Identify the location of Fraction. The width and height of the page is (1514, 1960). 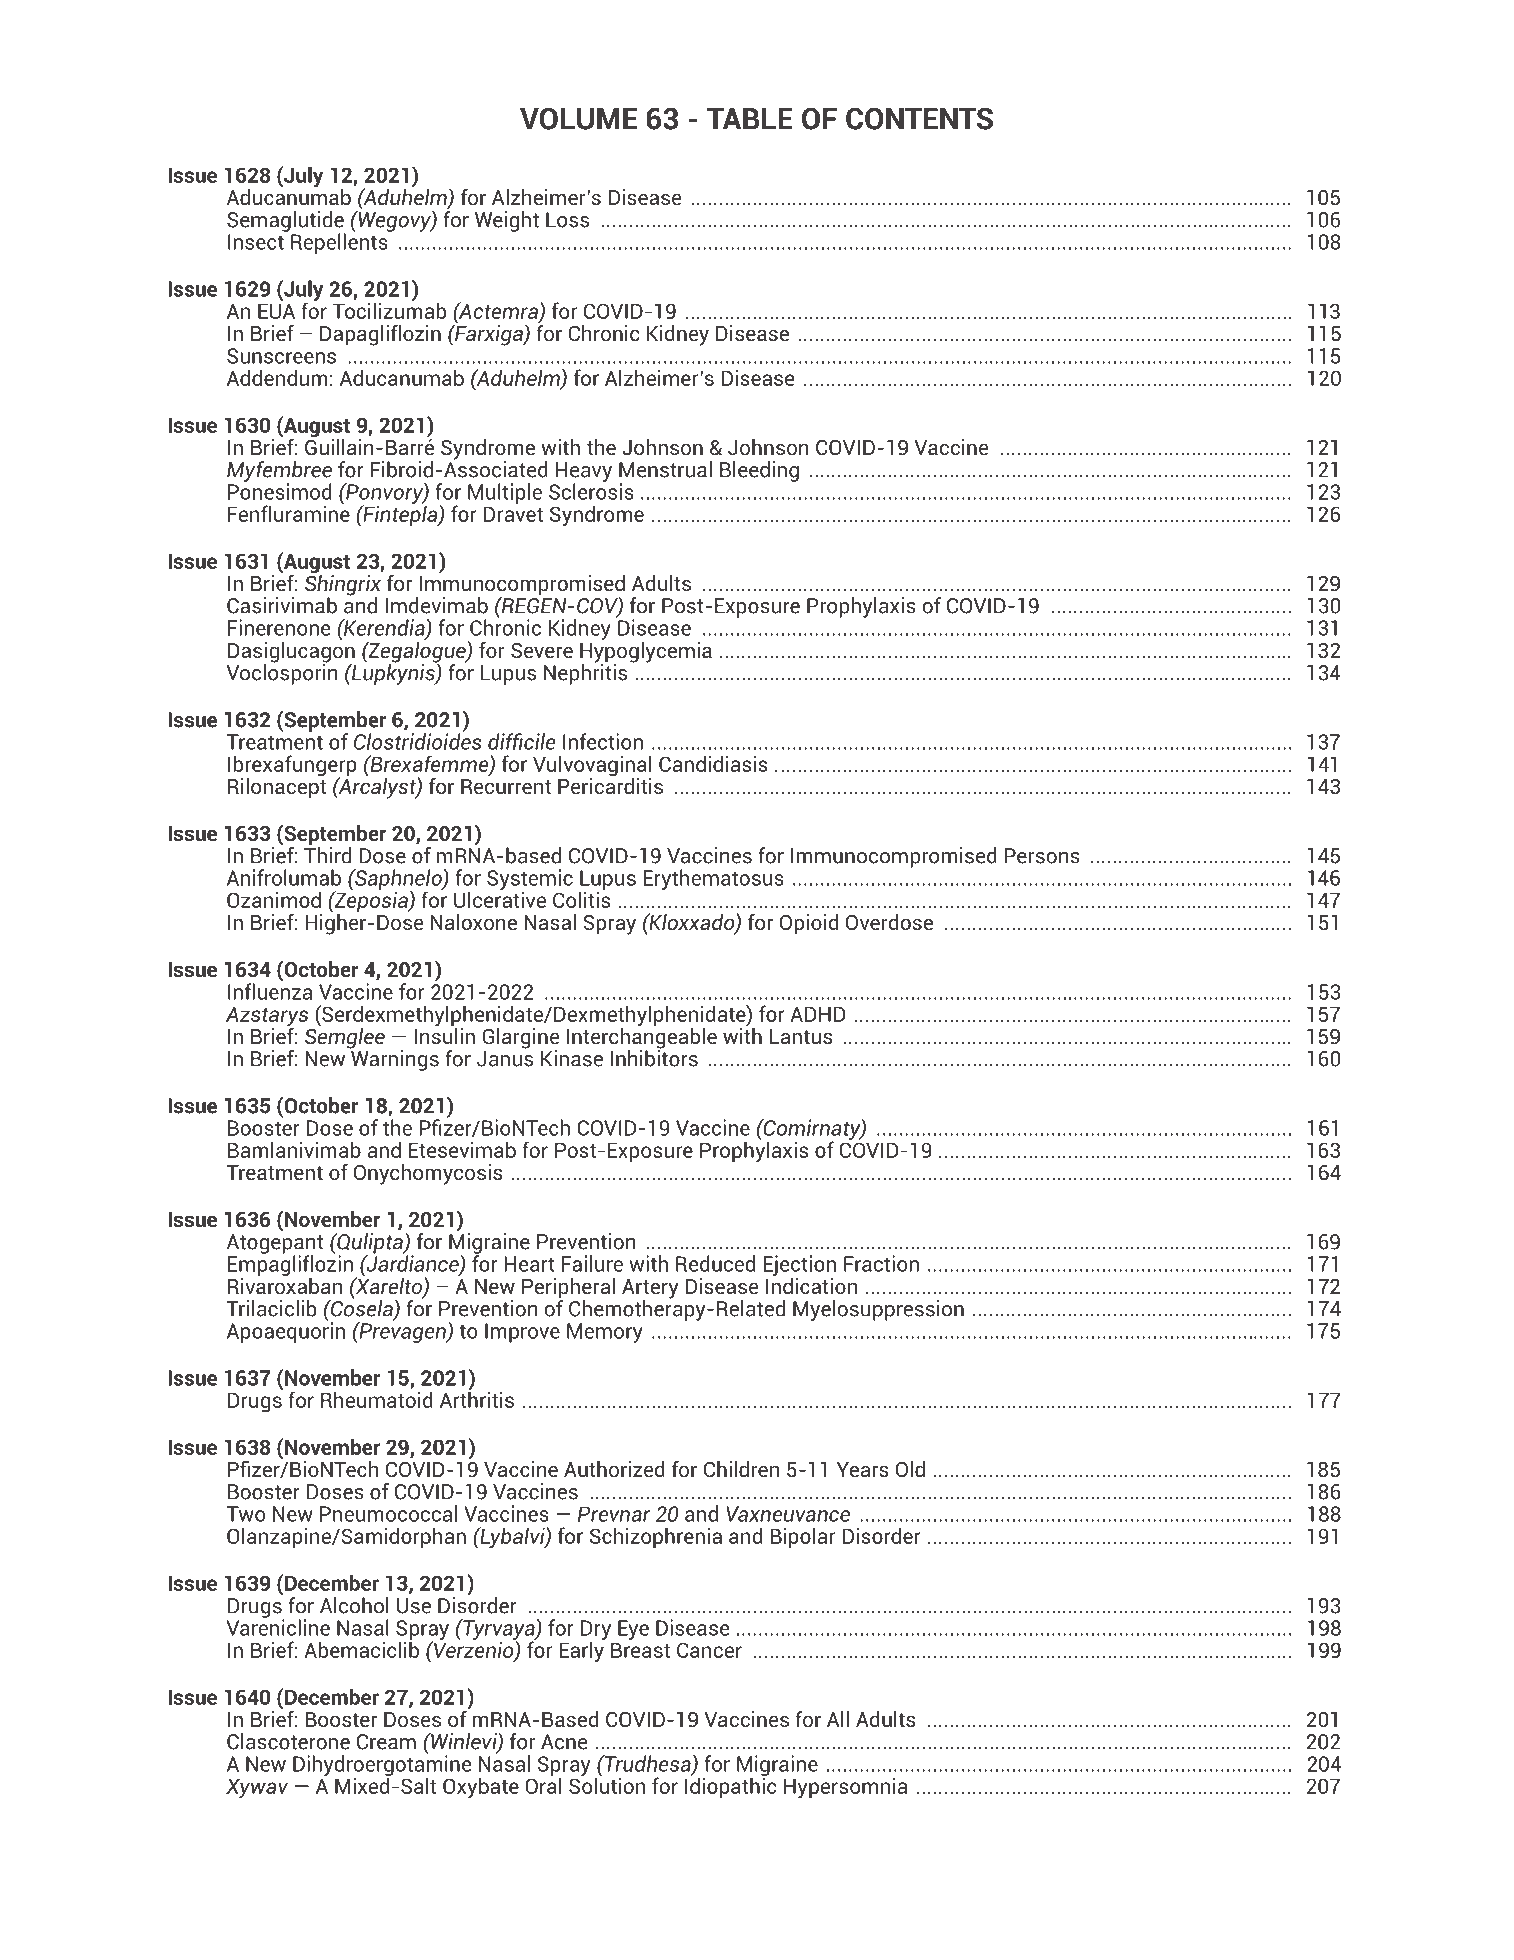
(881, 1263).
